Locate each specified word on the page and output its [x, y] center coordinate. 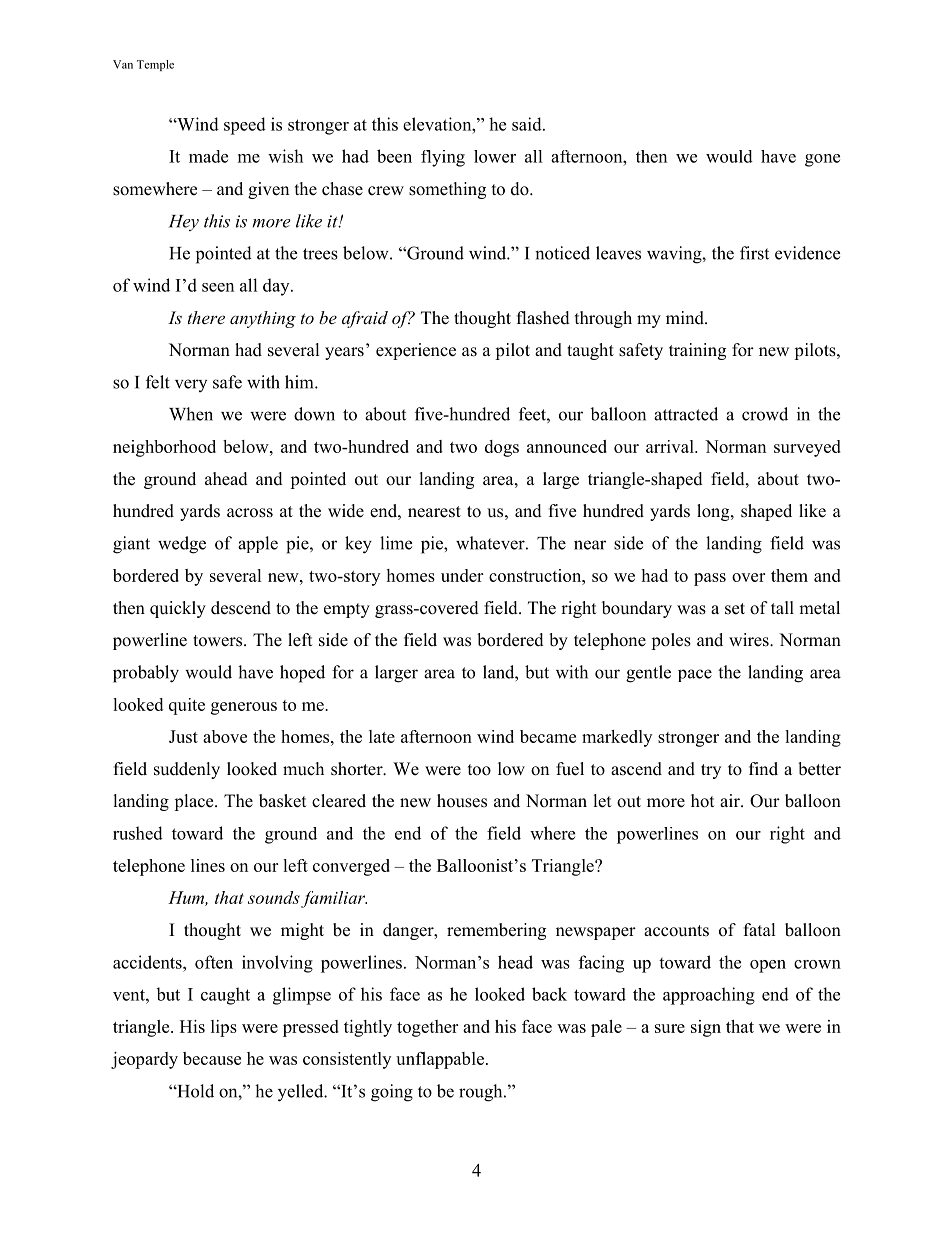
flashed [543, 318]
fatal [760, 929]
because [212, 1058]
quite [187, 706]
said [528, 124]
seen [218, 287]
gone [822, 160]
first [754, 253]
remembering [496, 931]
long [714, 512]
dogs [502, 448]
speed [245, 126]
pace [695, 675]
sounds [275, 899]
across [250, 513]
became [548, 736]
